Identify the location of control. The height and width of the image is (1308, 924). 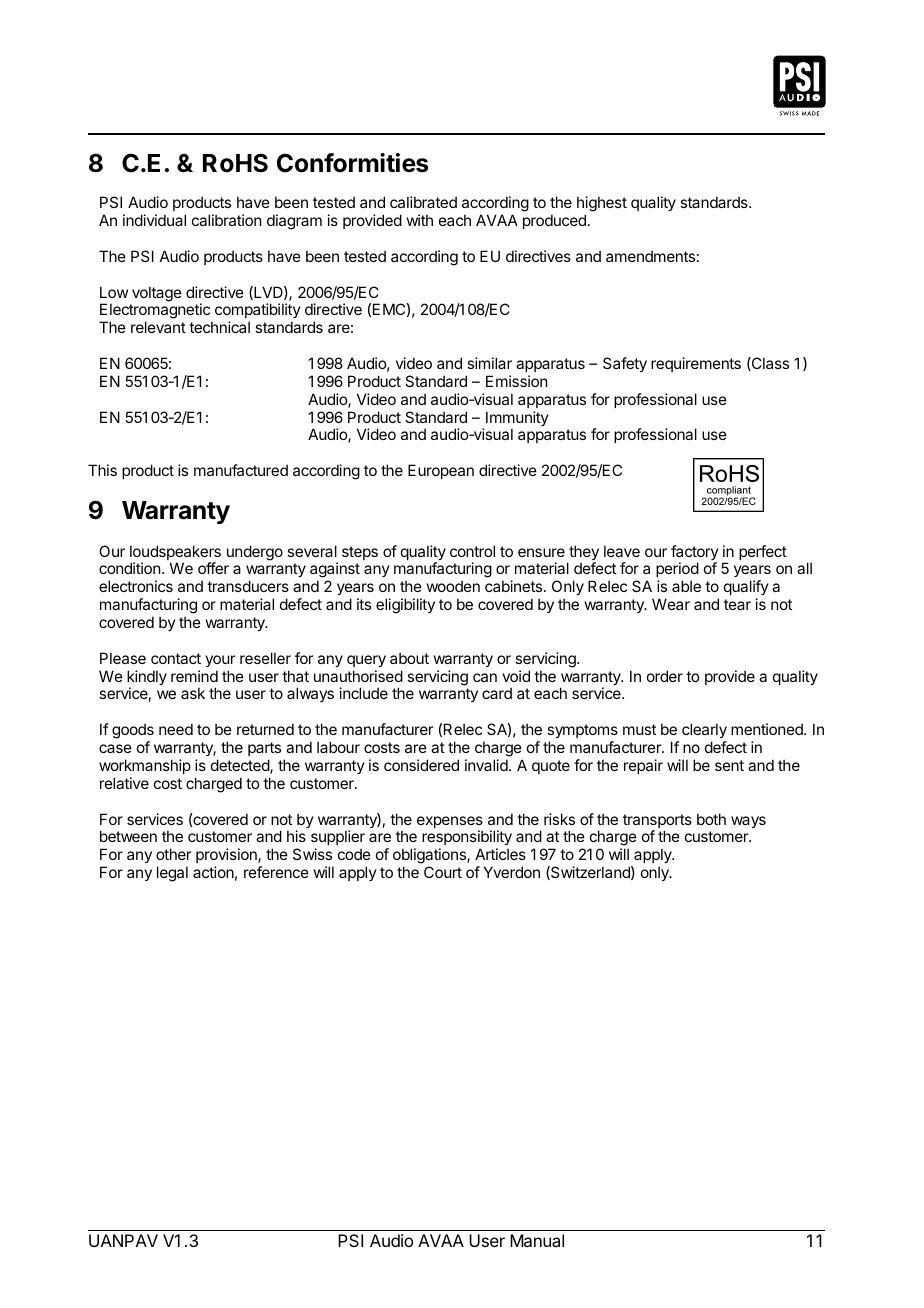
(472, 551).
